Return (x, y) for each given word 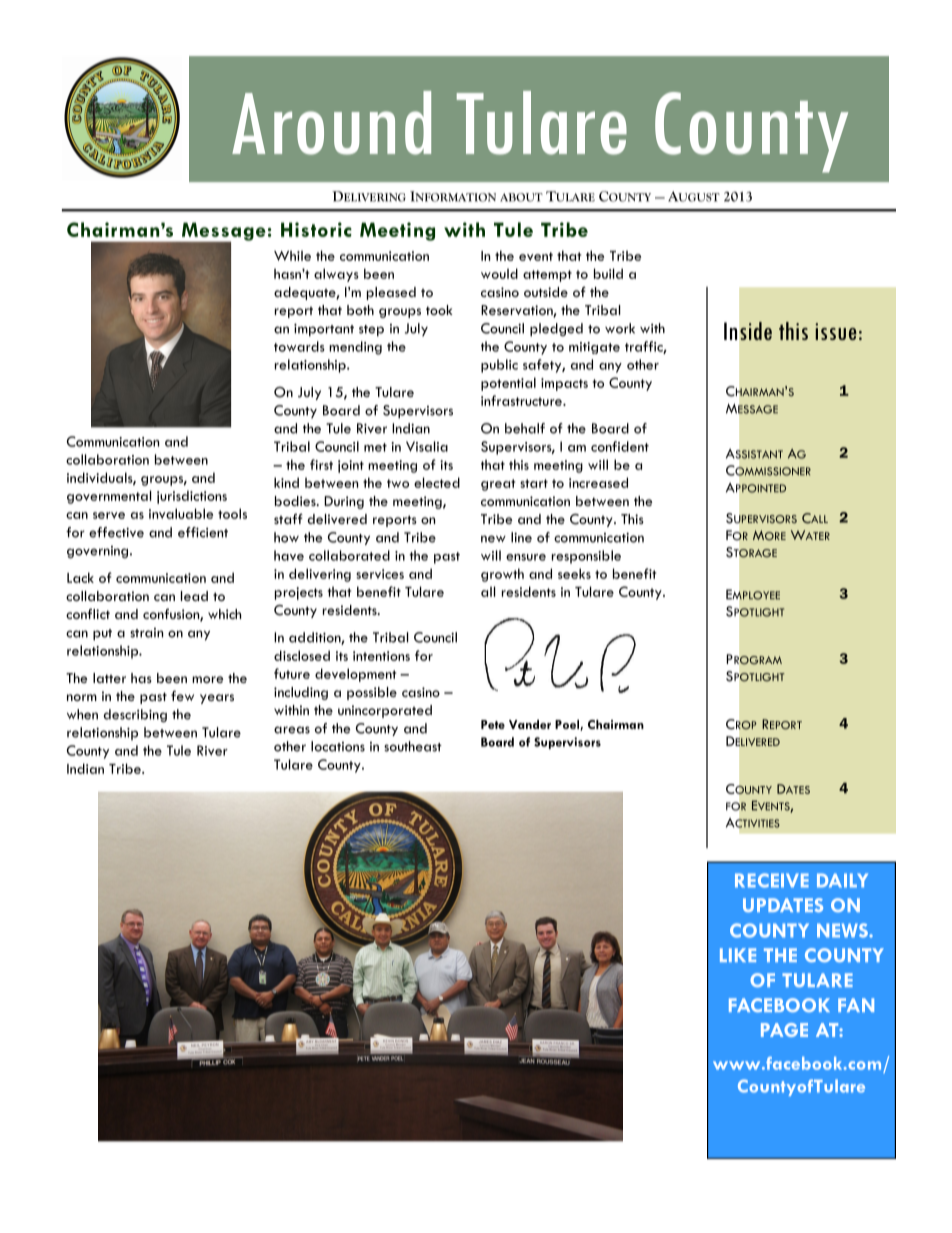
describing (135, 716)
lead (194, 596)
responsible (586, 557)
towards (299, 346)
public (499, 366)
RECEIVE (772, 880)
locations (338, 746)
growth (502, 575)
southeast (413, 746)
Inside (748, 331)
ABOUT (521, 197)
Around (331, 123)
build (608, 273)
